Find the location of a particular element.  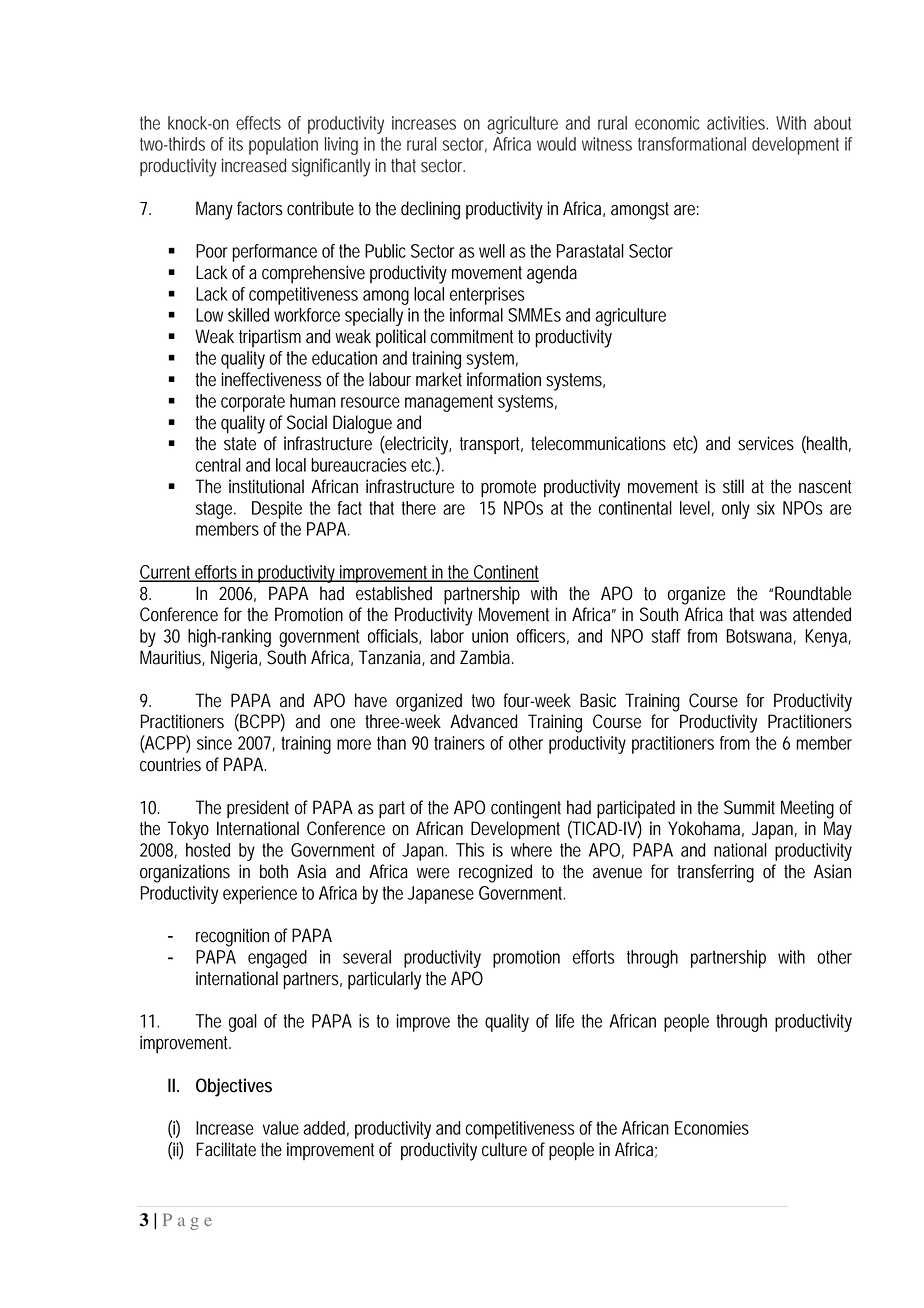

recognition is located at coordinates (232, 937).
